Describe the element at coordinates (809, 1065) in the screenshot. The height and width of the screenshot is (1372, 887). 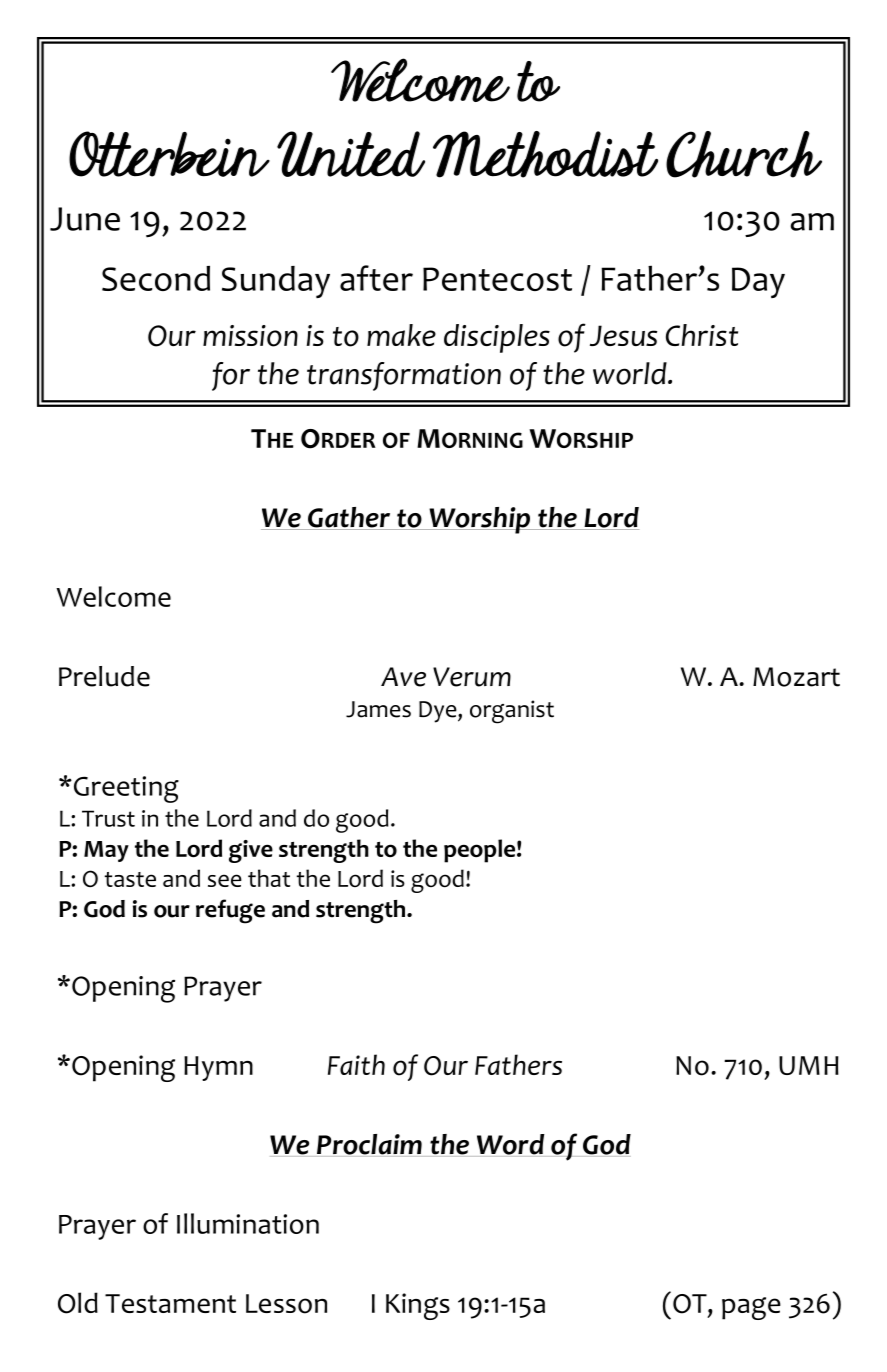
I see `UMH` at that location.
